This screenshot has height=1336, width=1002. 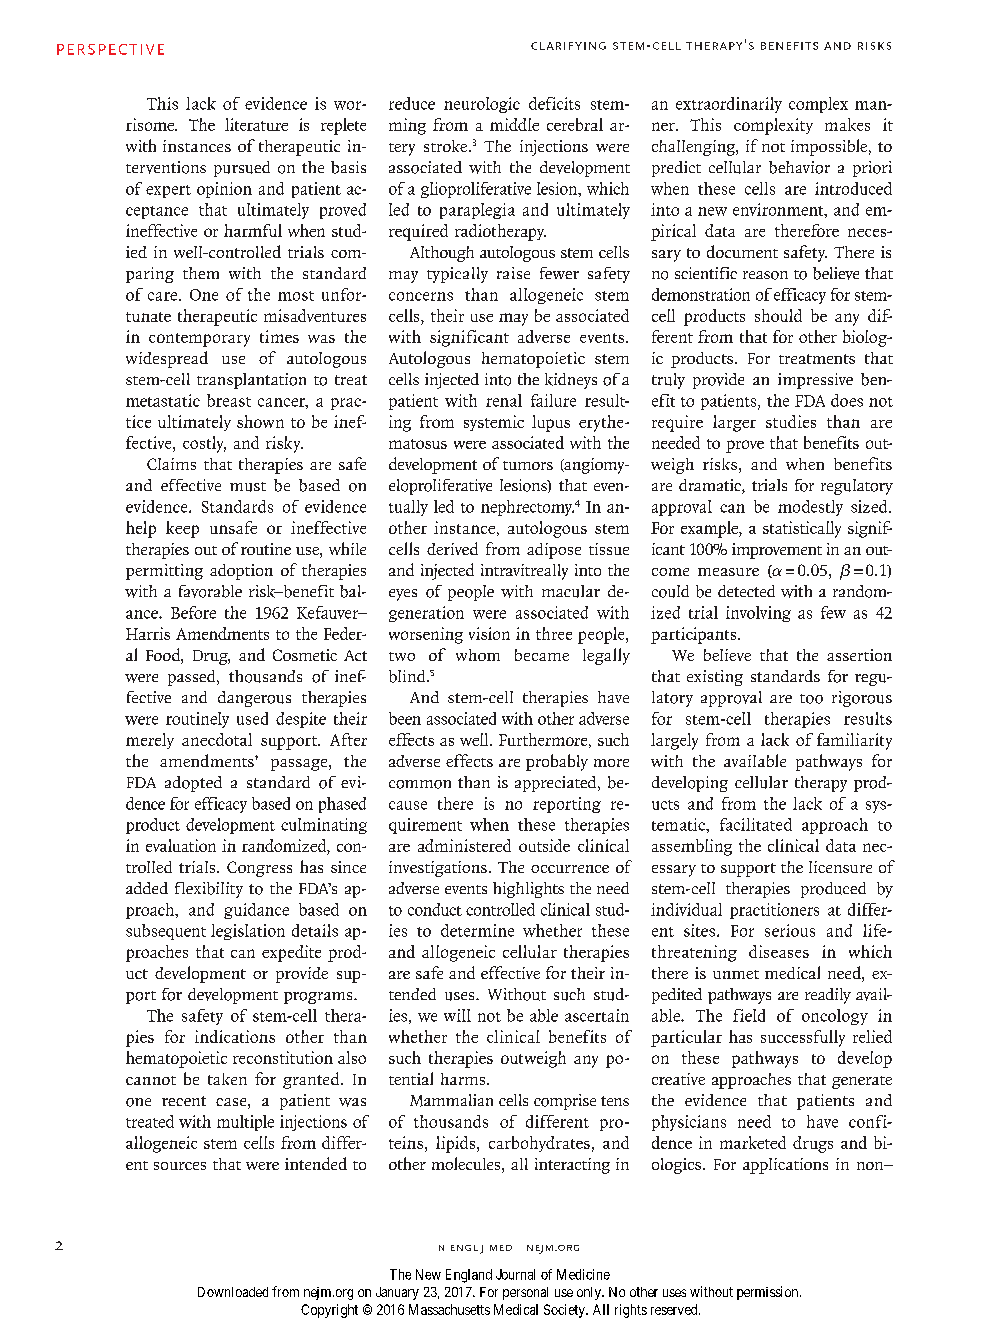 What do you see at coordinates (256, 124) in the screenshot?
I see `literature` at bounding box center [256, 124].
